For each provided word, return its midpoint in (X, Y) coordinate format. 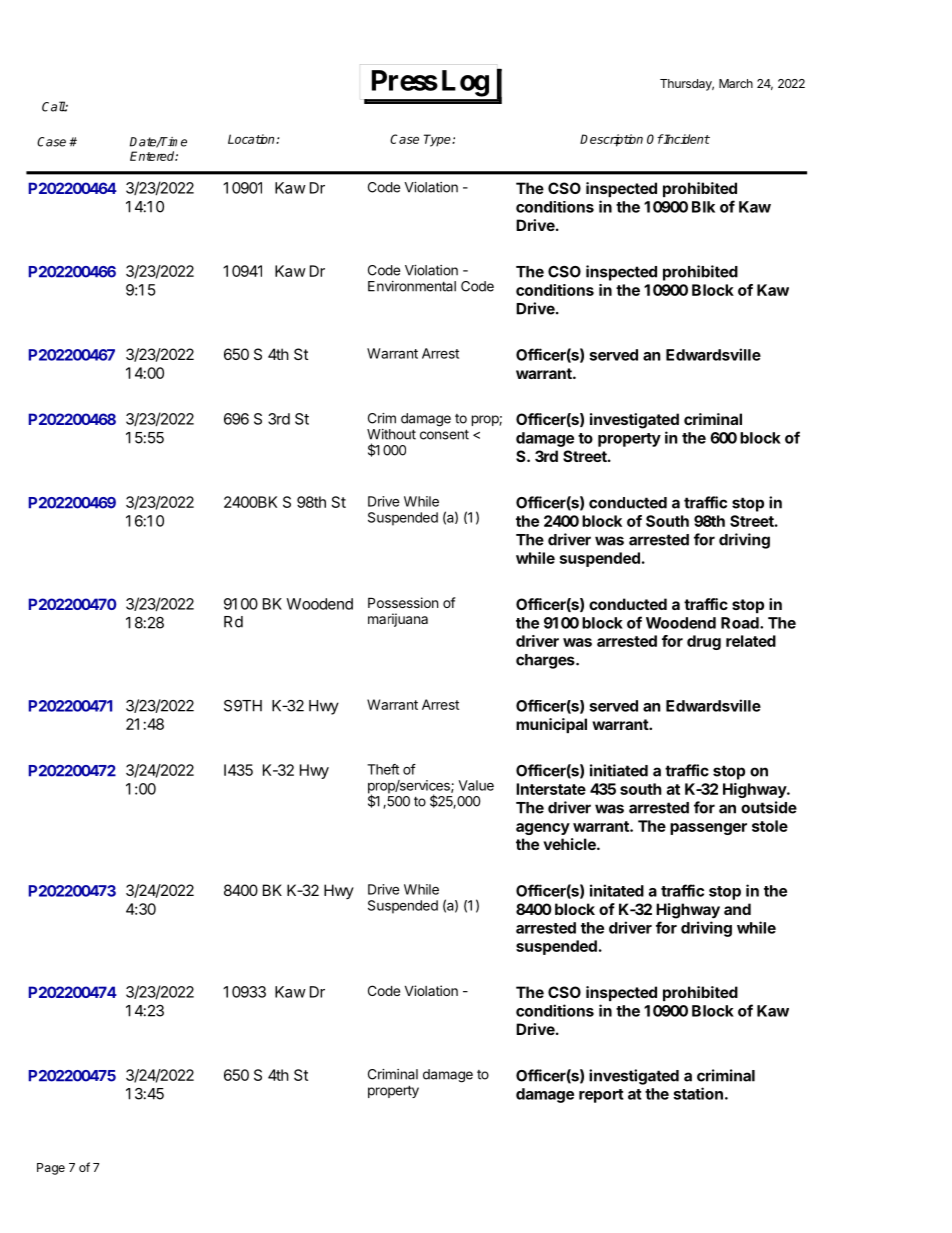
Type (438, 140)
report (601, 1096)
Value (476, 785)
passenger (708, 829)
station (698, 1093)
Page (51, 1169)
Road (741, 623)
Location (252, 139)
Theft (383, 769)
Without (391, 434)
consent (444, 434)
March (736, 83)
